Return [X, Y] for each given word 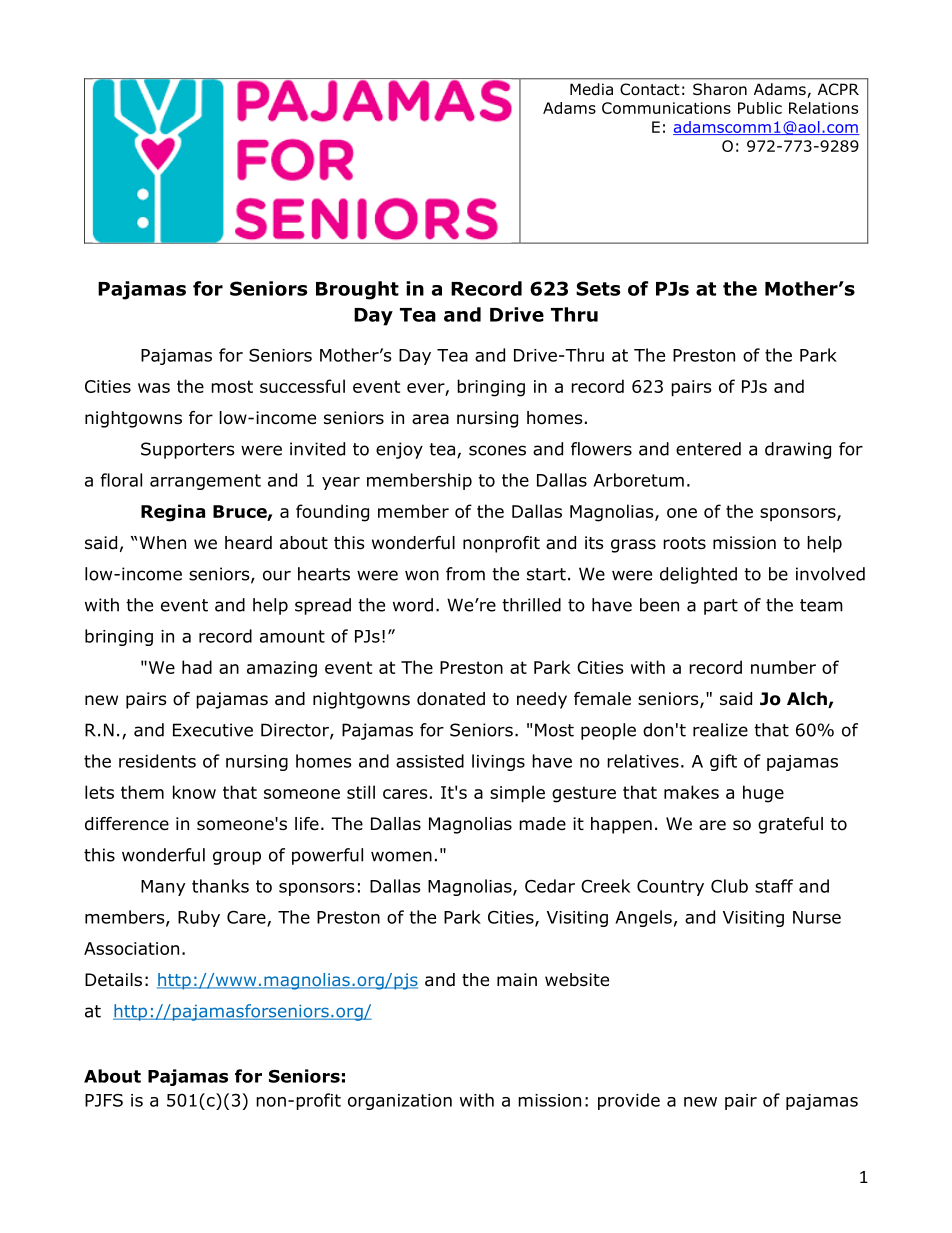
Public [760, 108]
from [465, 574]
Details [113, 980]
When [162, 542]
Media [591, 89]
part [721, 607]
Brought [357, 290]
